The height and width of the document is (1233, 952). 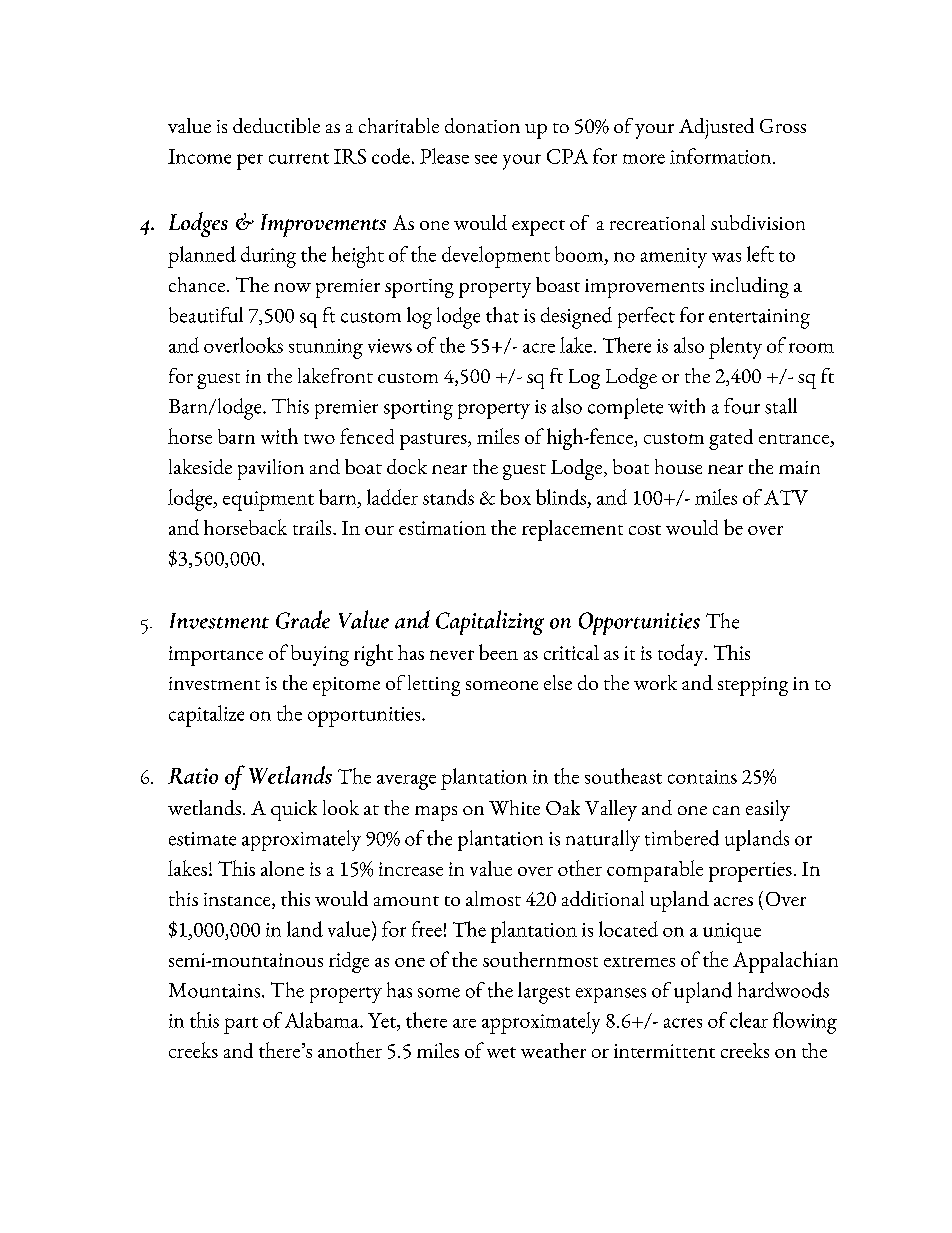 What do you see at coordinates (682, 655) in the document?
I see `today` at bounding box center [682, 655].
